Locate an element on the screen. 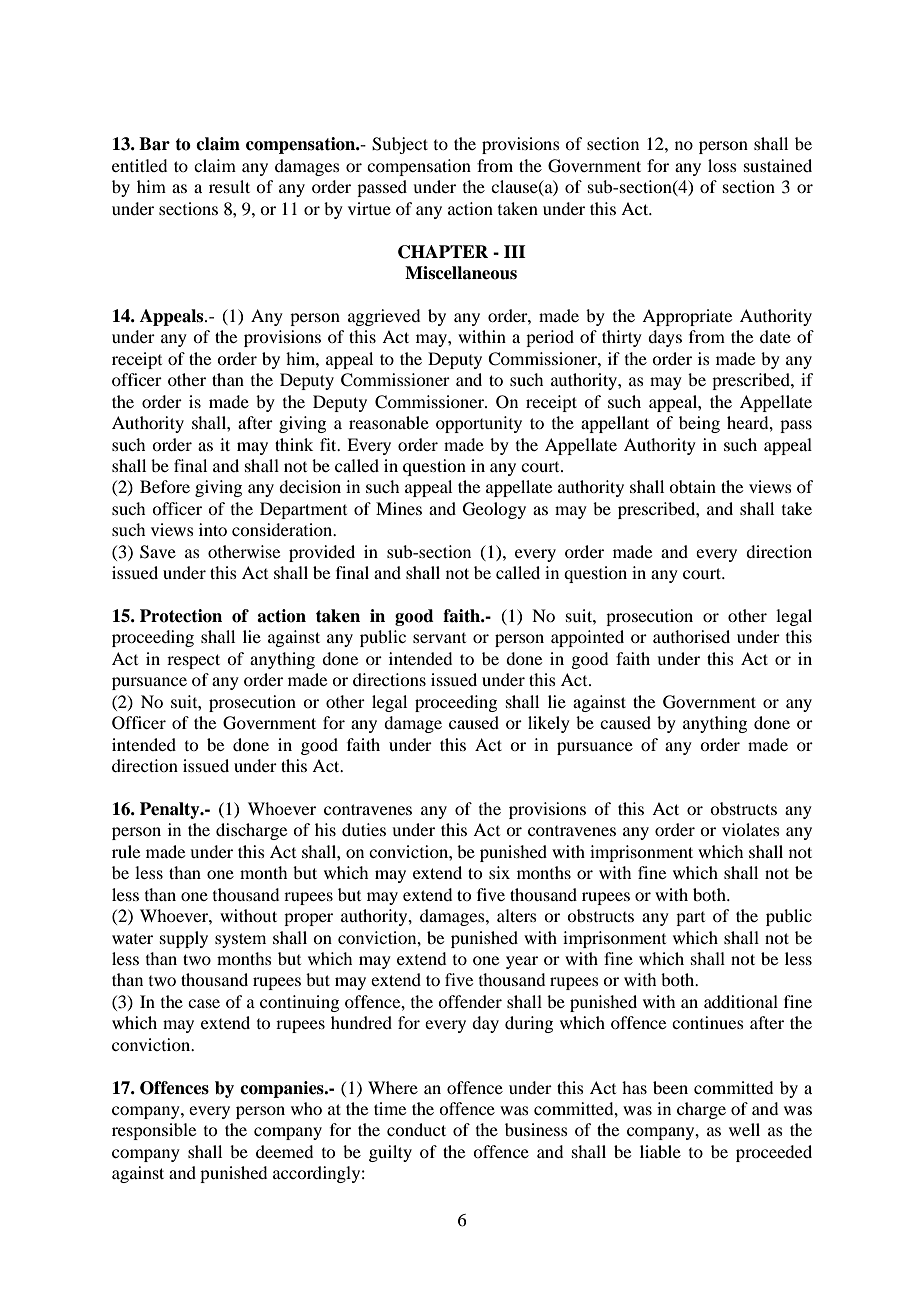 This screenshot has height=1308, width=924. loss is located at coordinates (722, 165).
